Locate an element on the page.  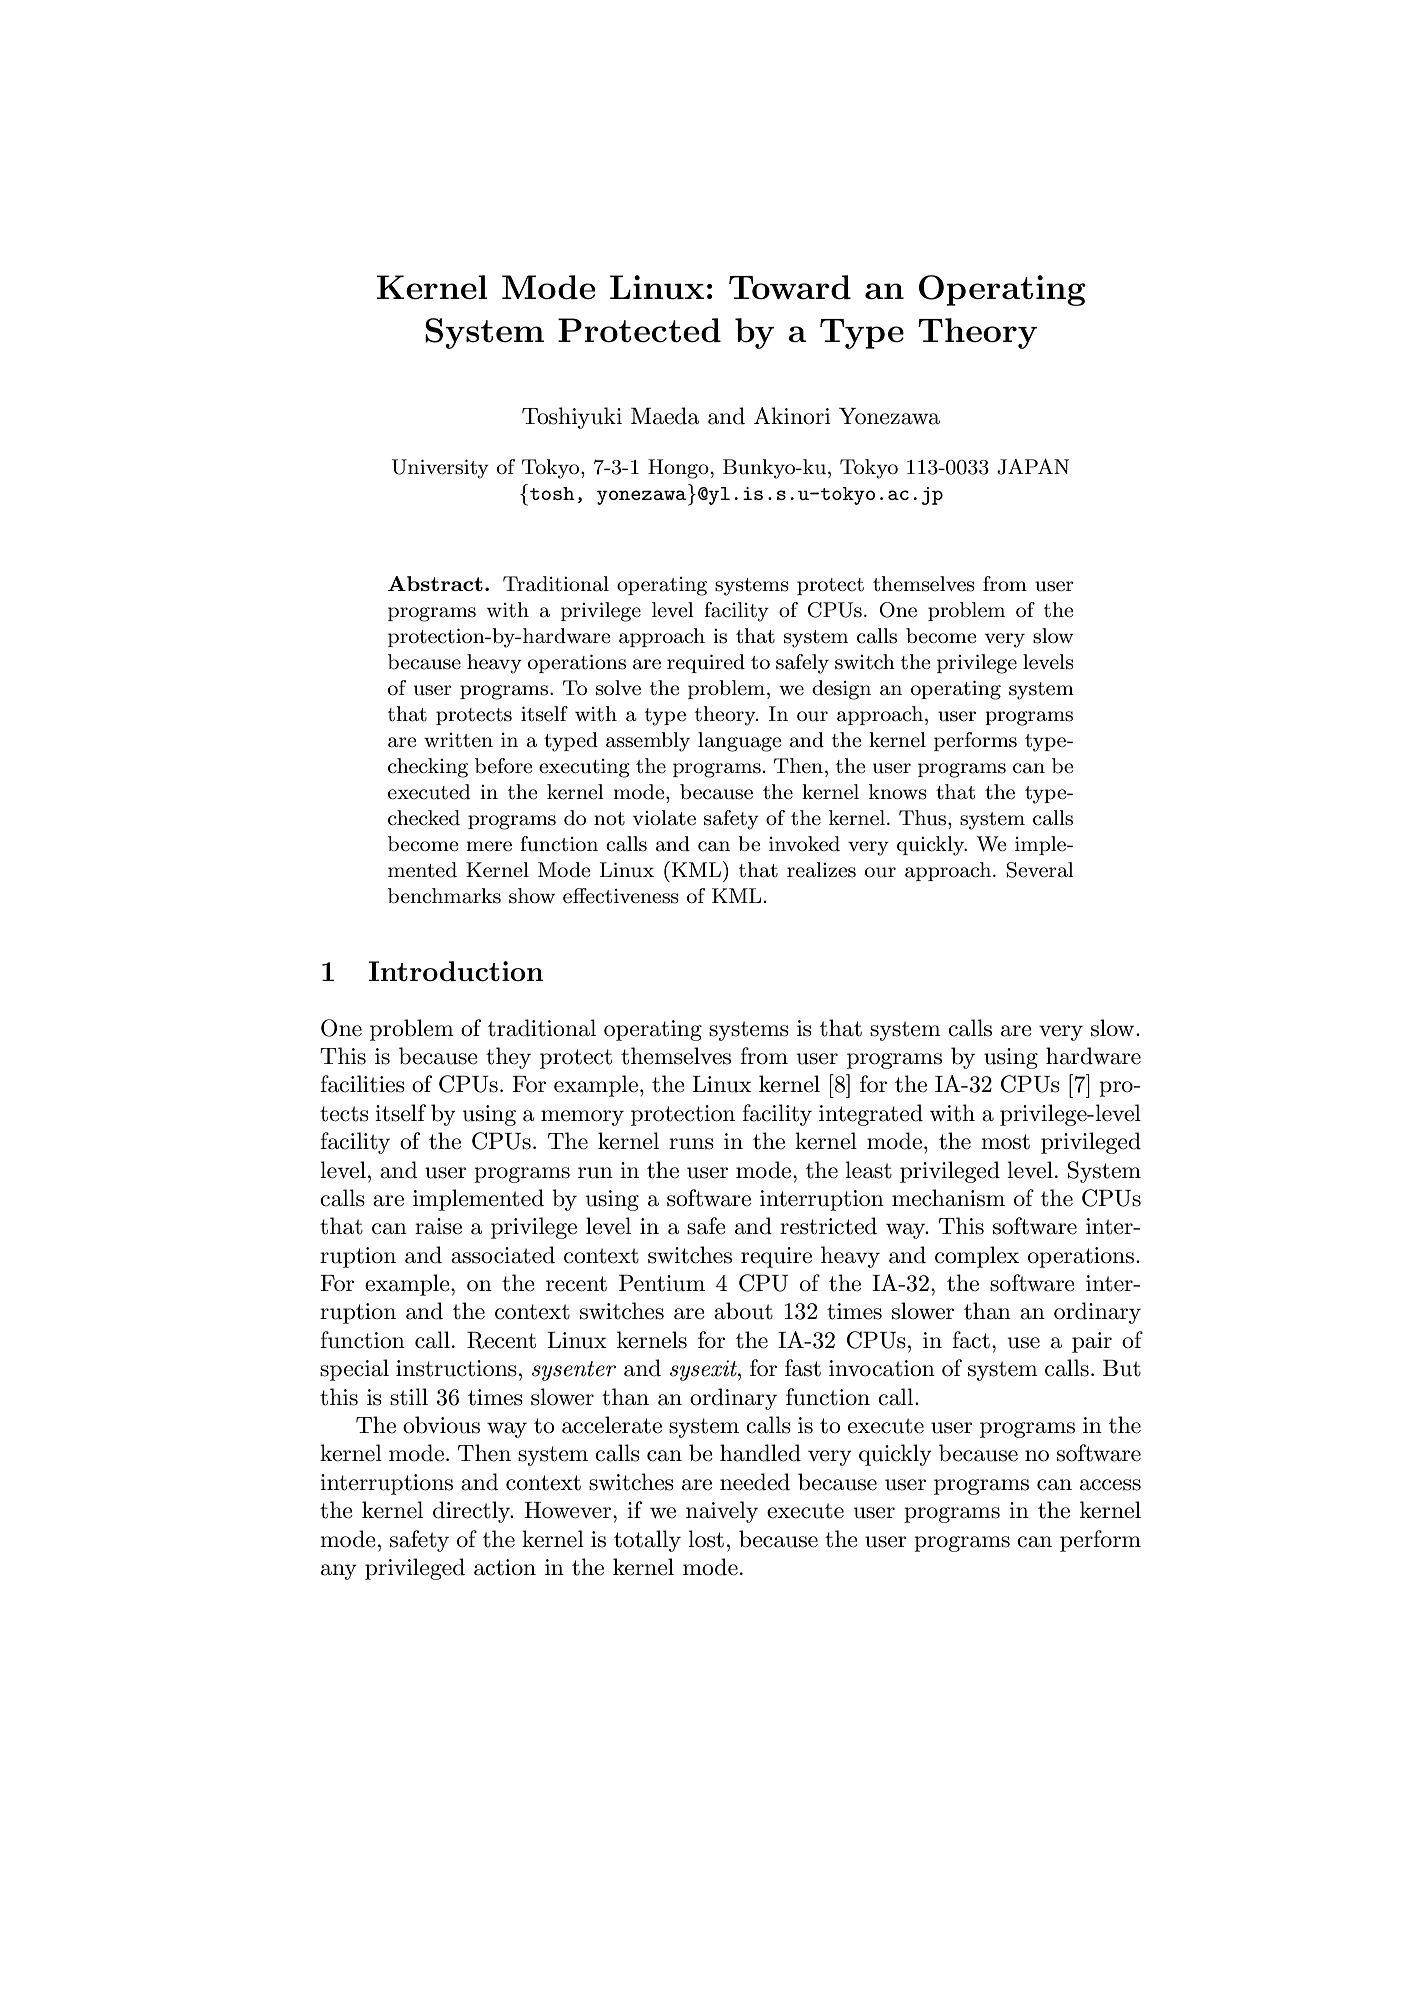
Several is located at coordinates (1040, 870).
